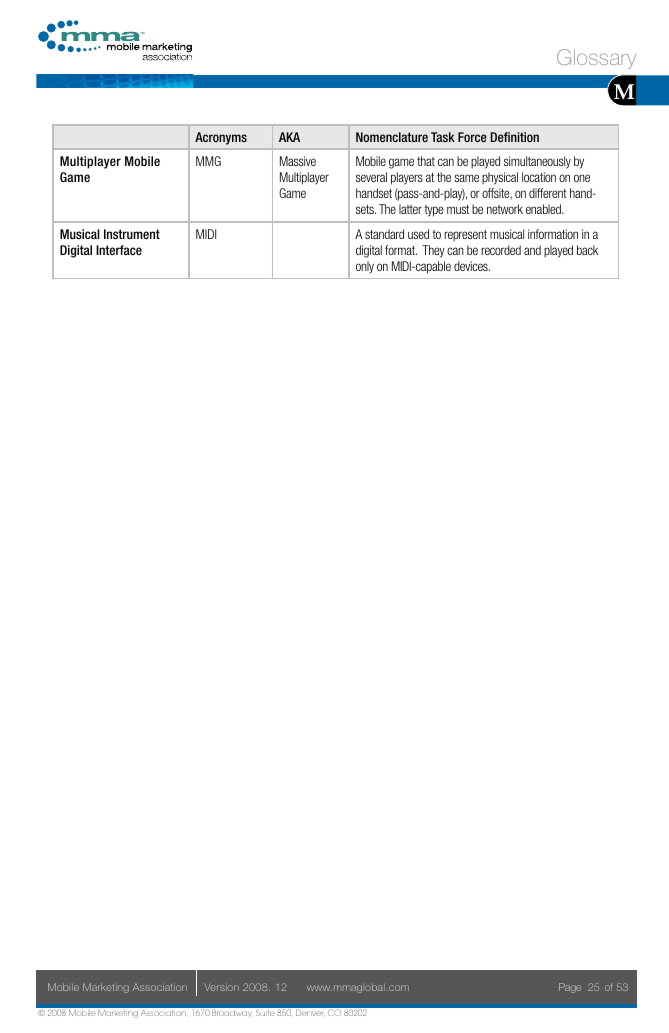 The height and width of the screenshot is (1033, 669). I want to click on Page, so click(570, 988).
